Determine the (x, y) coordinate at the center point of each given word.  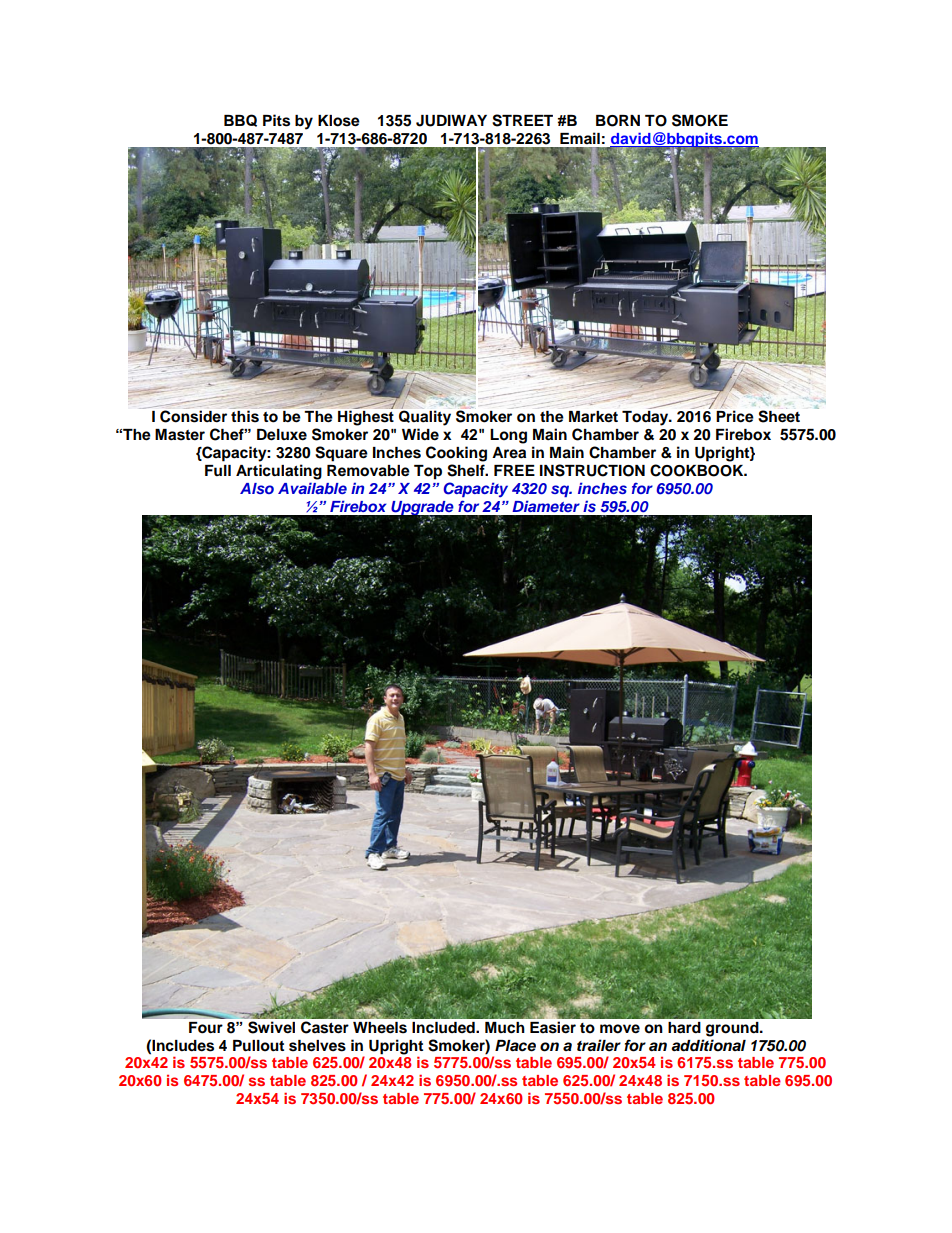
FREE (514, 470)
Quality (425, 418)
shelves (317, 1046)
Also (257, 488)
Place (515, 1046)
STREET (522, 120)
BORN (618, 121)
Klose (339, 121)
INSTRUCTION (592, 470)
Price (735, 416)
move (620, 1029)
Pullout (258, 1046)
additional (708, 1045)
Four (206, 1027)
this (245, 416)
